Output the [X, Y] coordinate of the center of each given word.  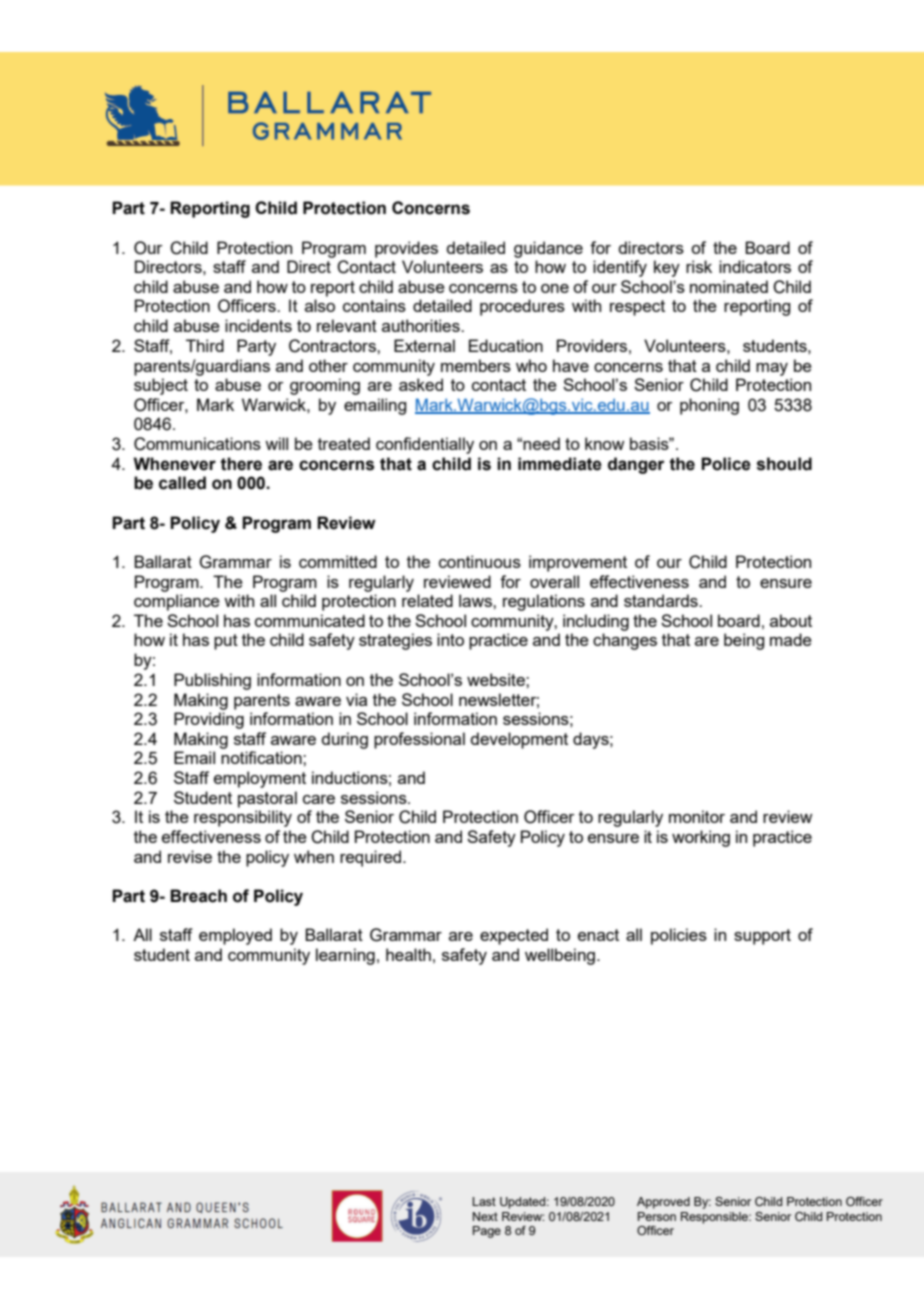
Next [485, 1216]
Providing [209, 720]
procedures [522, 307]
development [519, 740]
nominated [729, 286]
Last [484, 1201]
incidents [258, 325]
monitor [697, 816]
